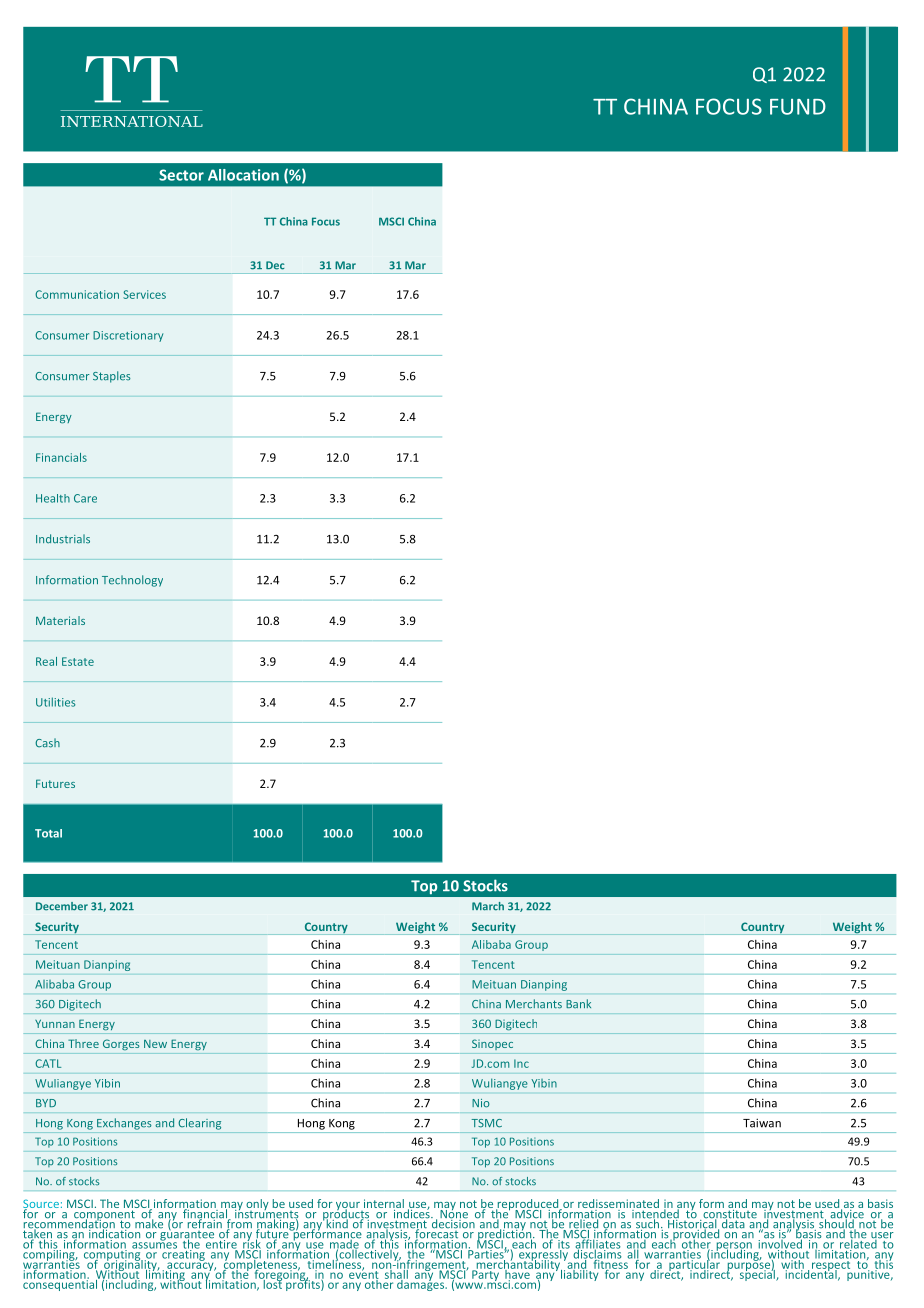 This document has width=924, height=1308. I want to click on New, so click(155, 1044).
